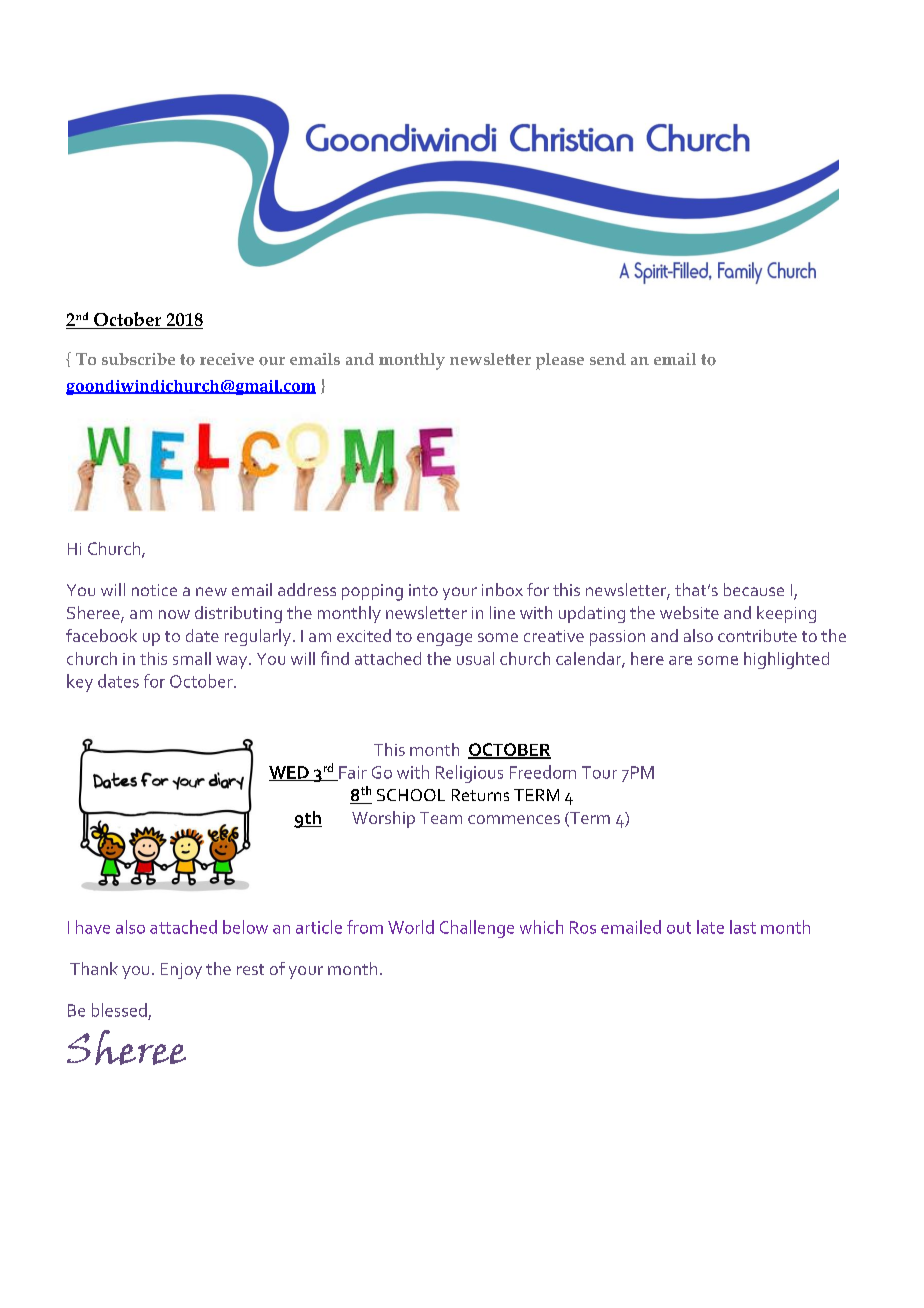 This image has height=1308, width=924. I want to click on usual, so click(475, 658).
